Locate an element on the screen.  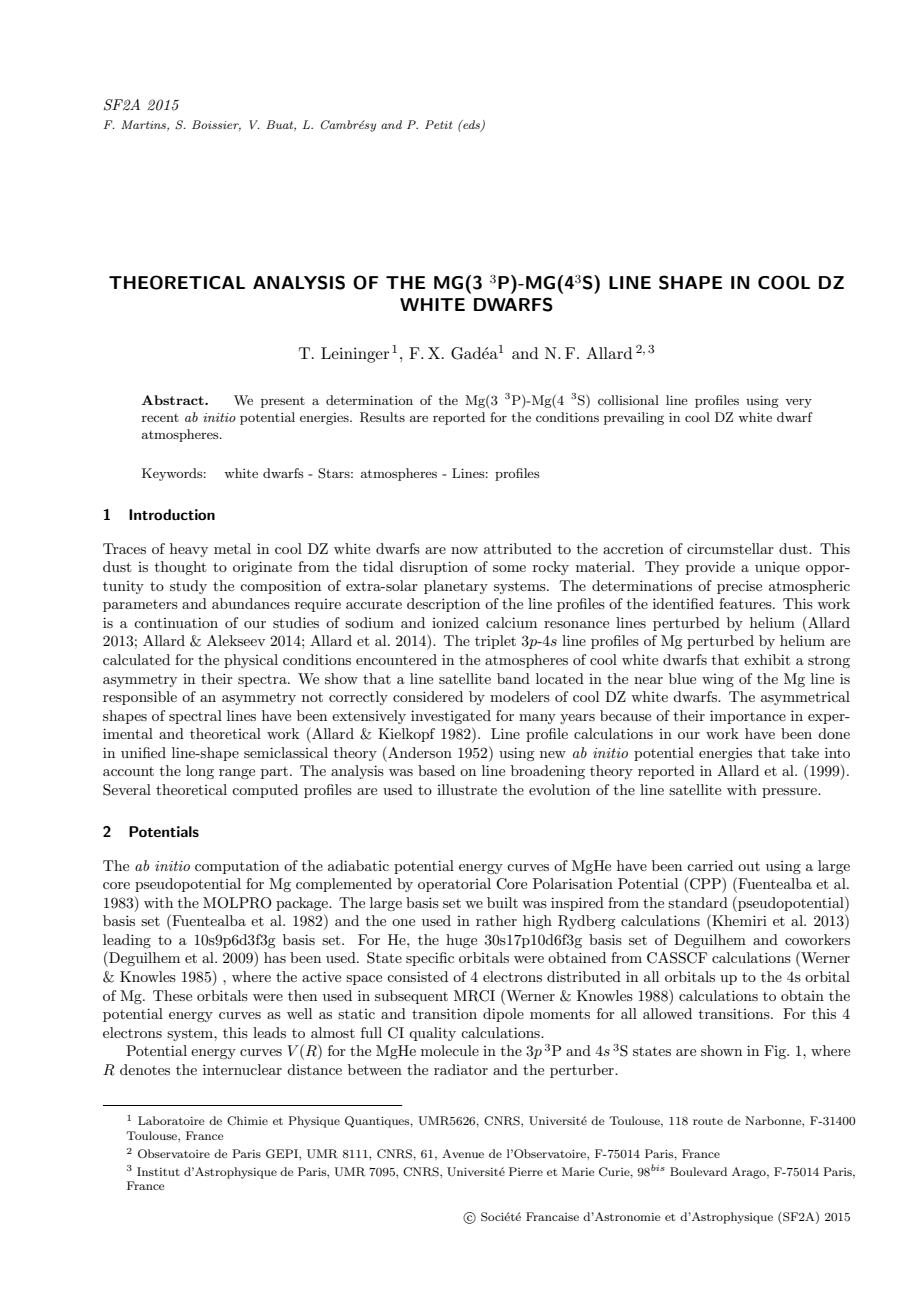
rather is located at coordinates (496, 920).
